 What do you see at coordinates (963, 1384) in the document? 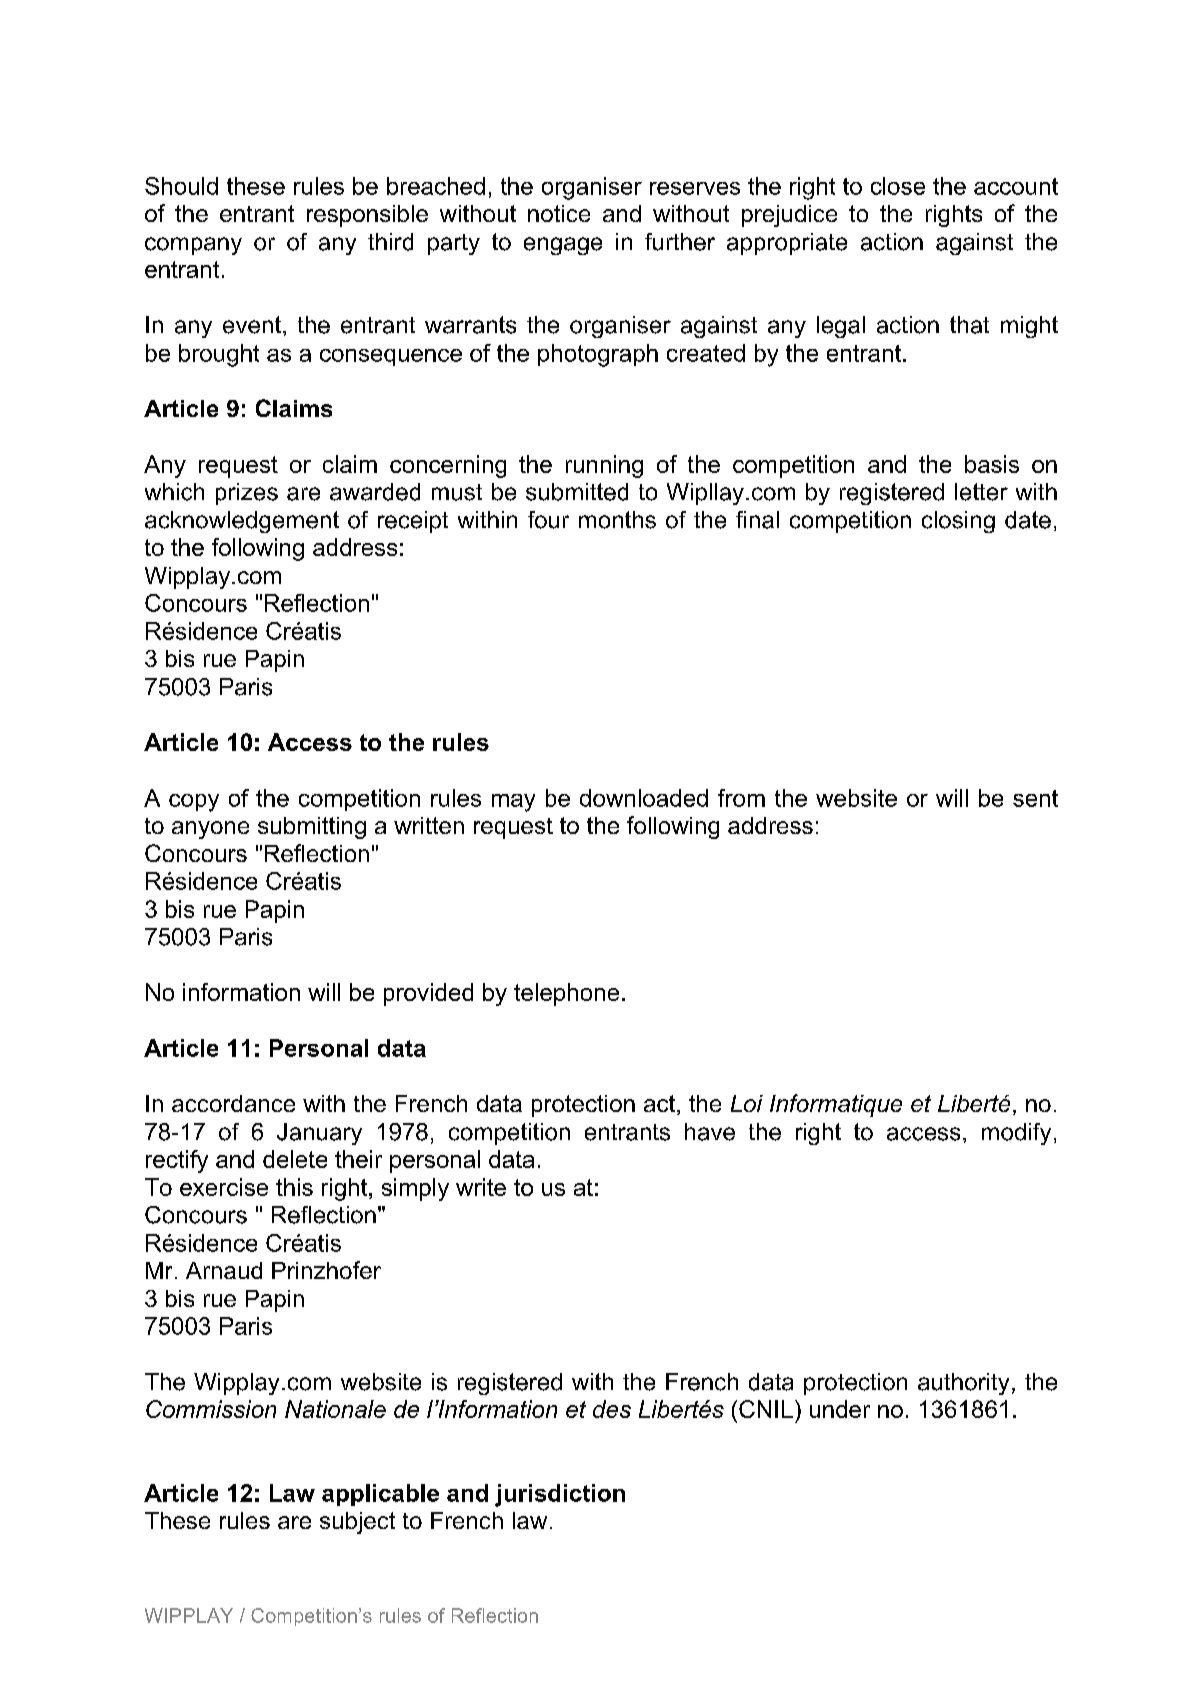
I see `authority` at bounding box center [963, 1384].
